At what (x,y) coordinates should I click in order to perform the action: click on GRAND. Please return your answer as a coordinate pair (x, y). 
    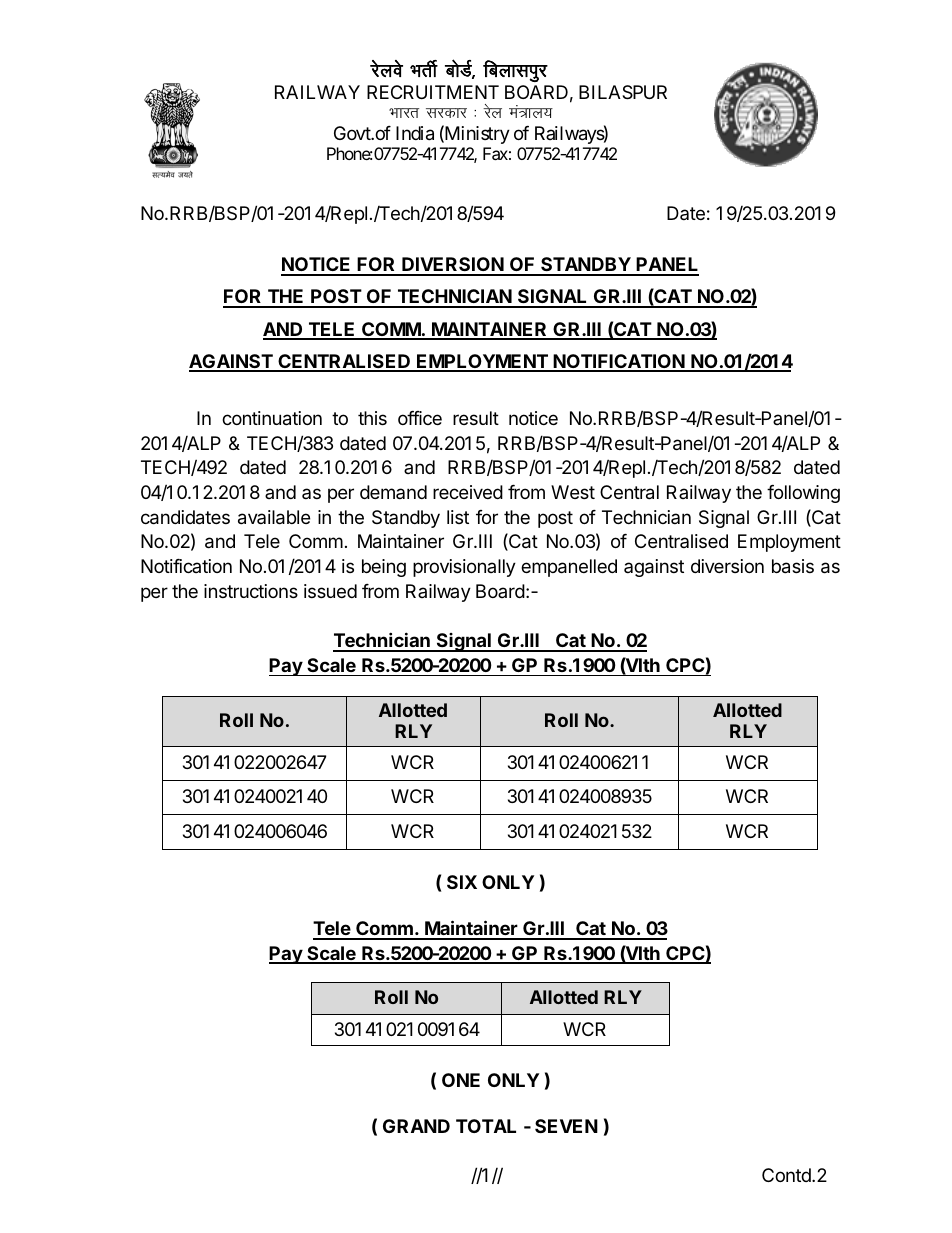
    Looking at the image, I should click on (416, 1126).
